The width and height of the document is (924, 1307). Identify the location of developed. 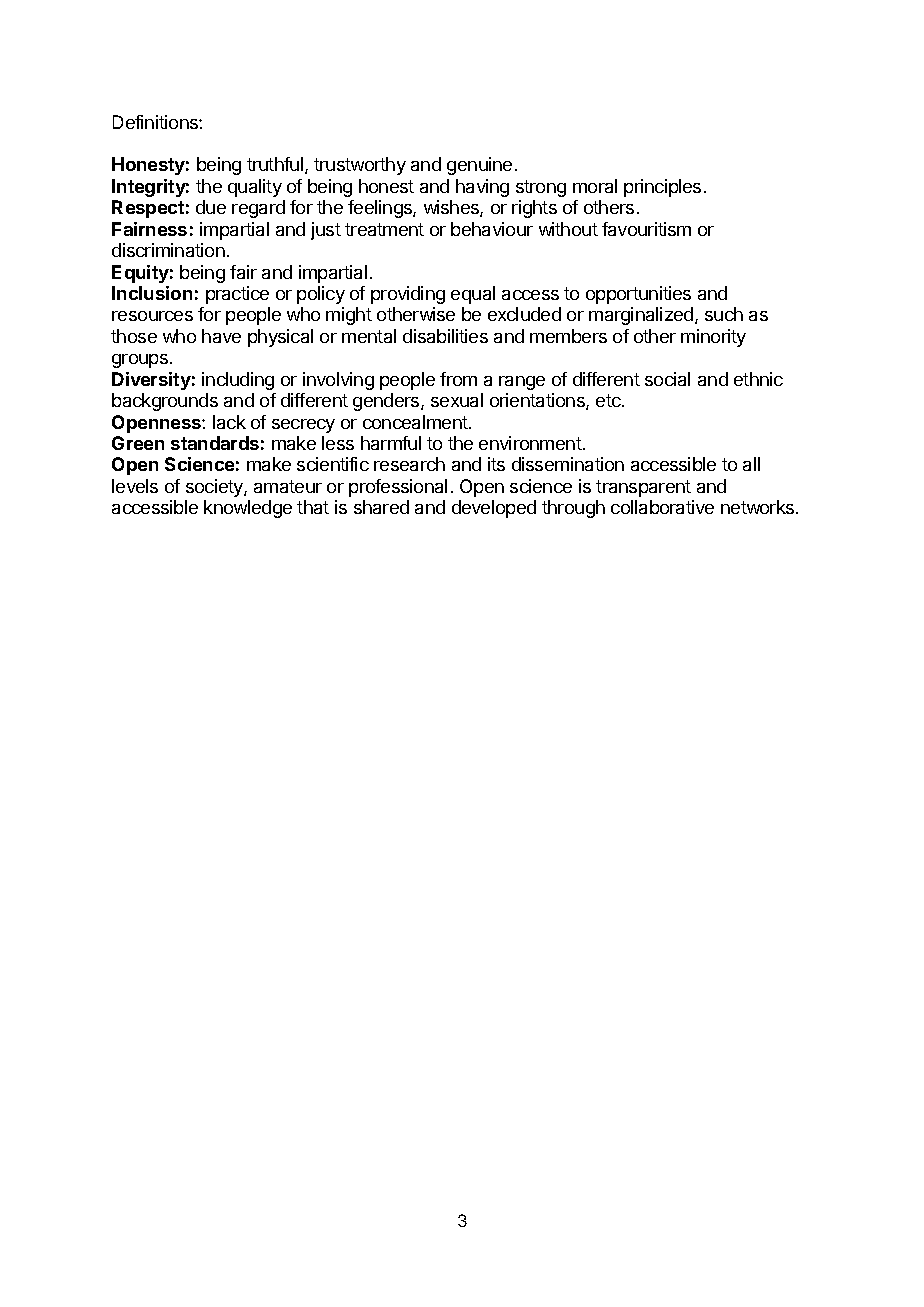
(494, 509).
